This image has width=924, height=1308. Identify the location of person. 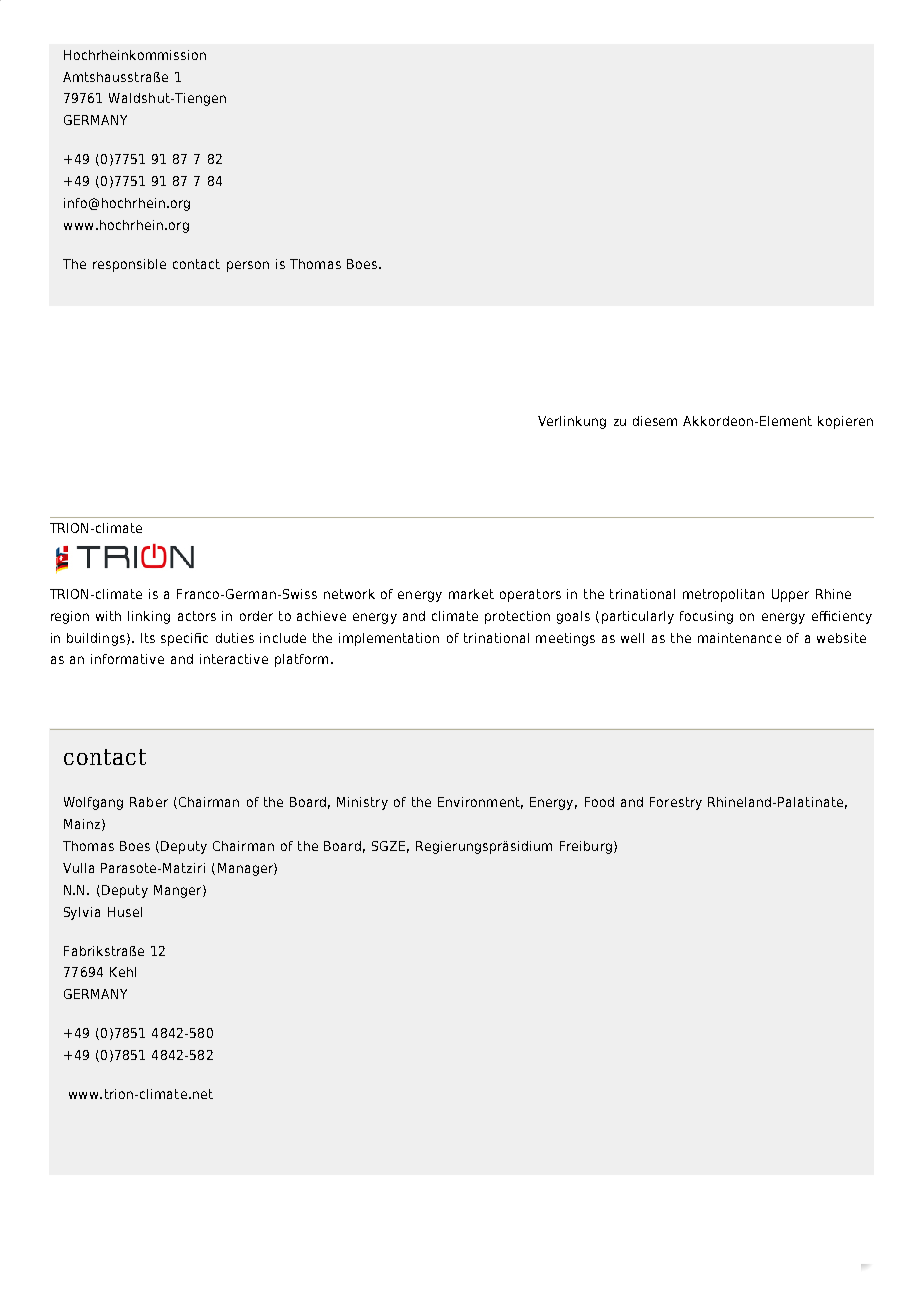
(248, 266).
